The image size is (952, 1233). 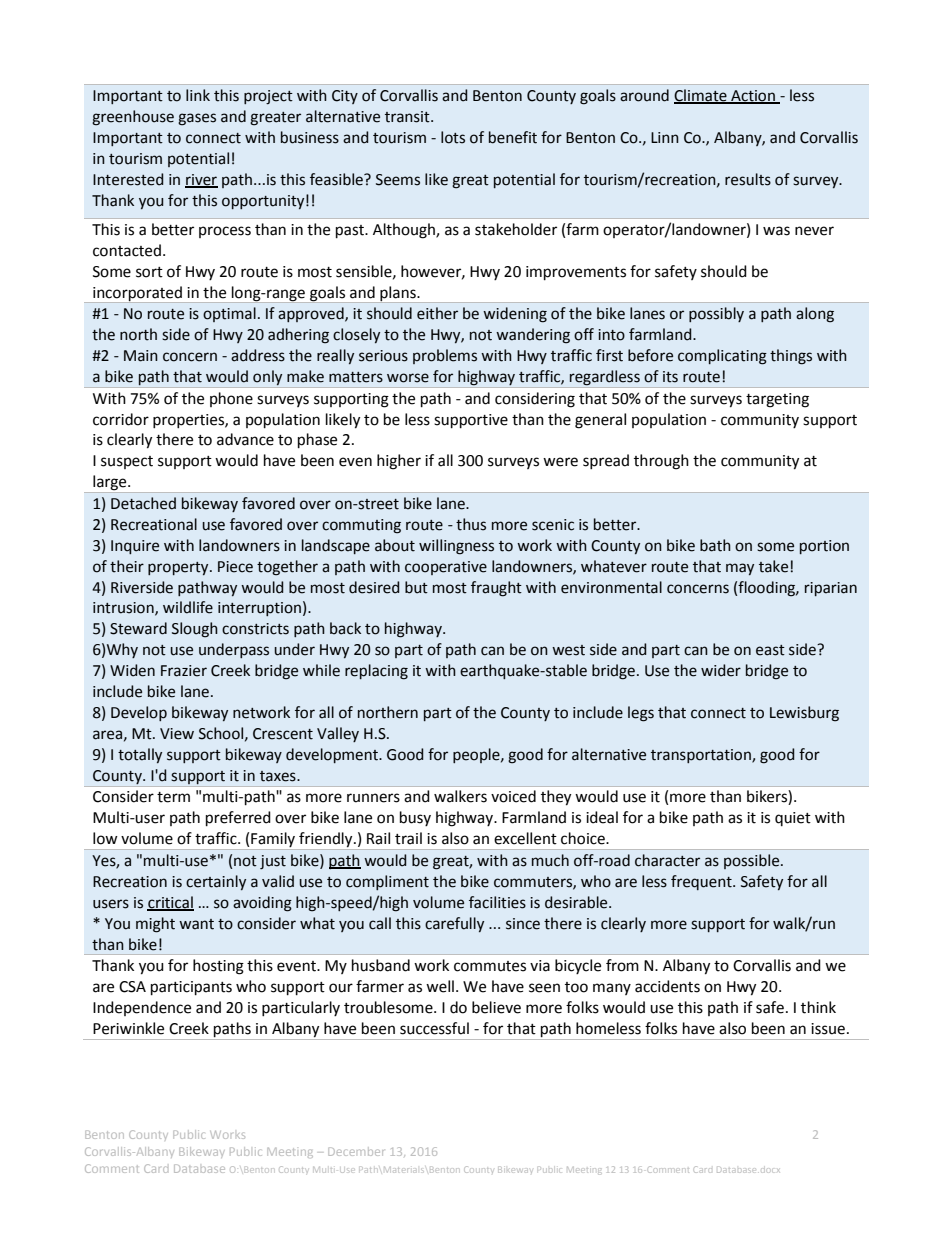 What do you see at coordinates (453, 137) in the screenshot?
I see `lots` at bounding box center [453, 137].
